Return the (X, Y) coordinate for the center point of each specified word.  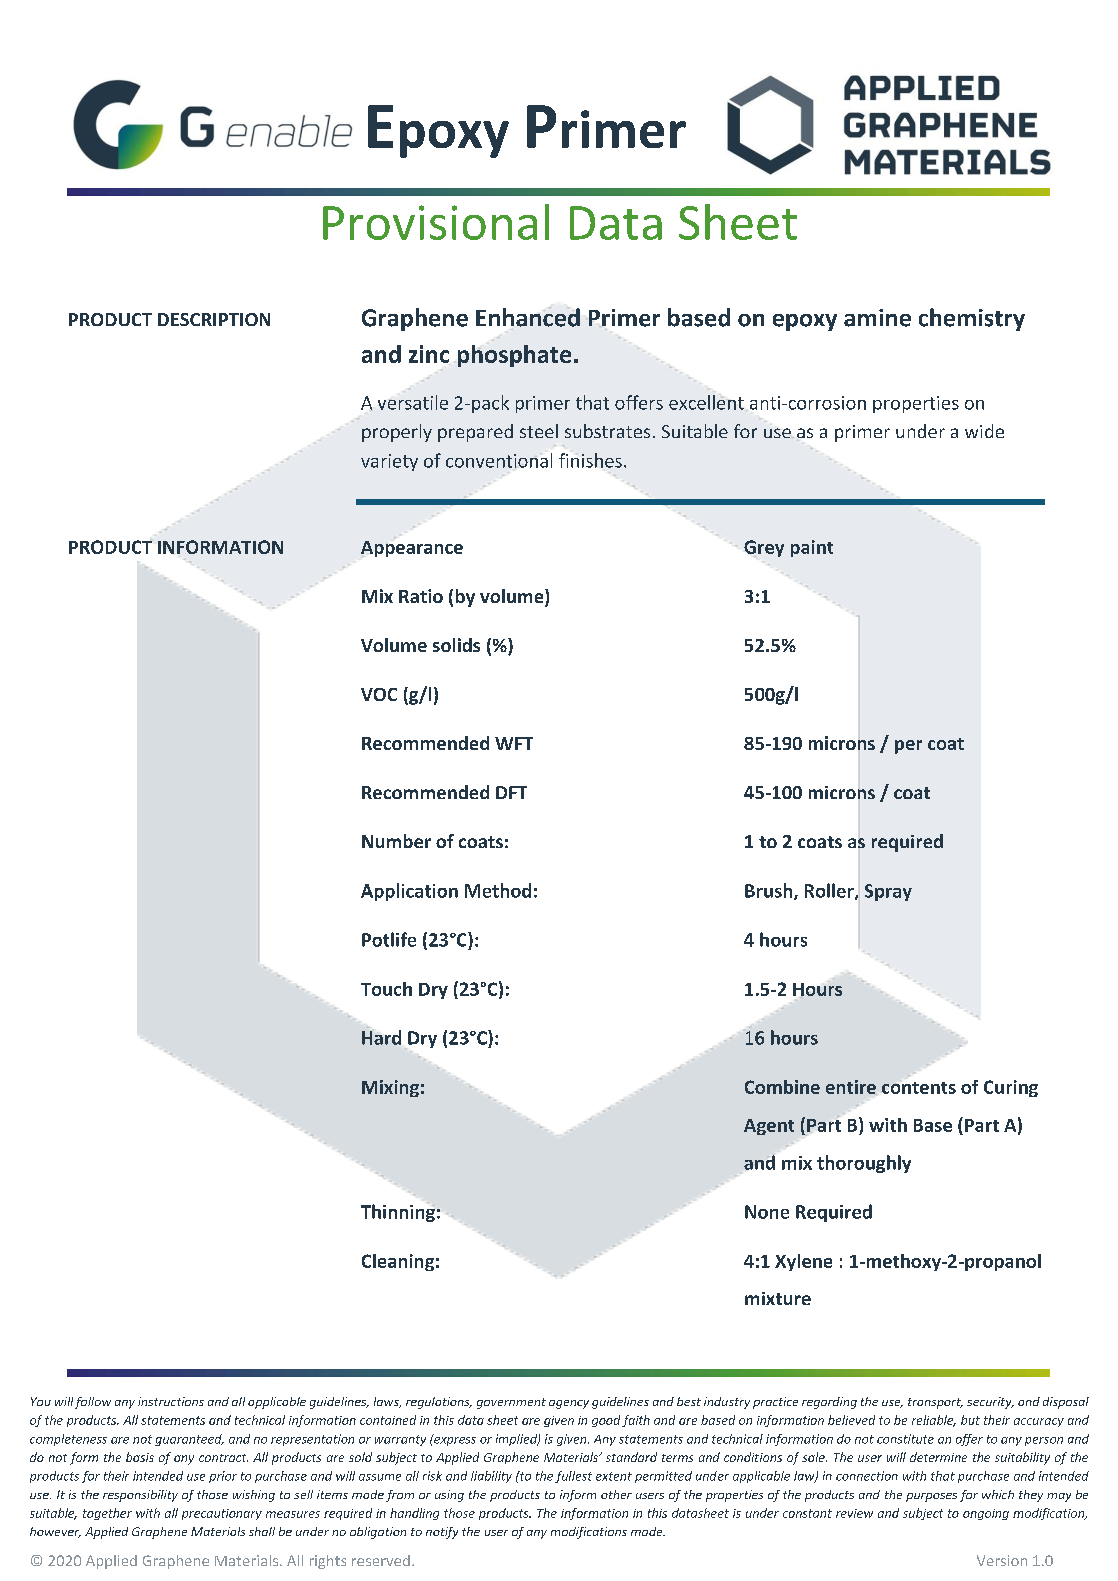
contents (919, 1088)
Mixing (390, 1088)
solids (456, 645)
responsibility (140, 1496)
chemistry (972, 319)
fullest (573, 1477)
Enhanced (528, 317)
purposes (931, 1497)
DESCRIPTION (214, 319)
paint (812, 548)
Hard (381, 1037)
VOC (379, 694)
